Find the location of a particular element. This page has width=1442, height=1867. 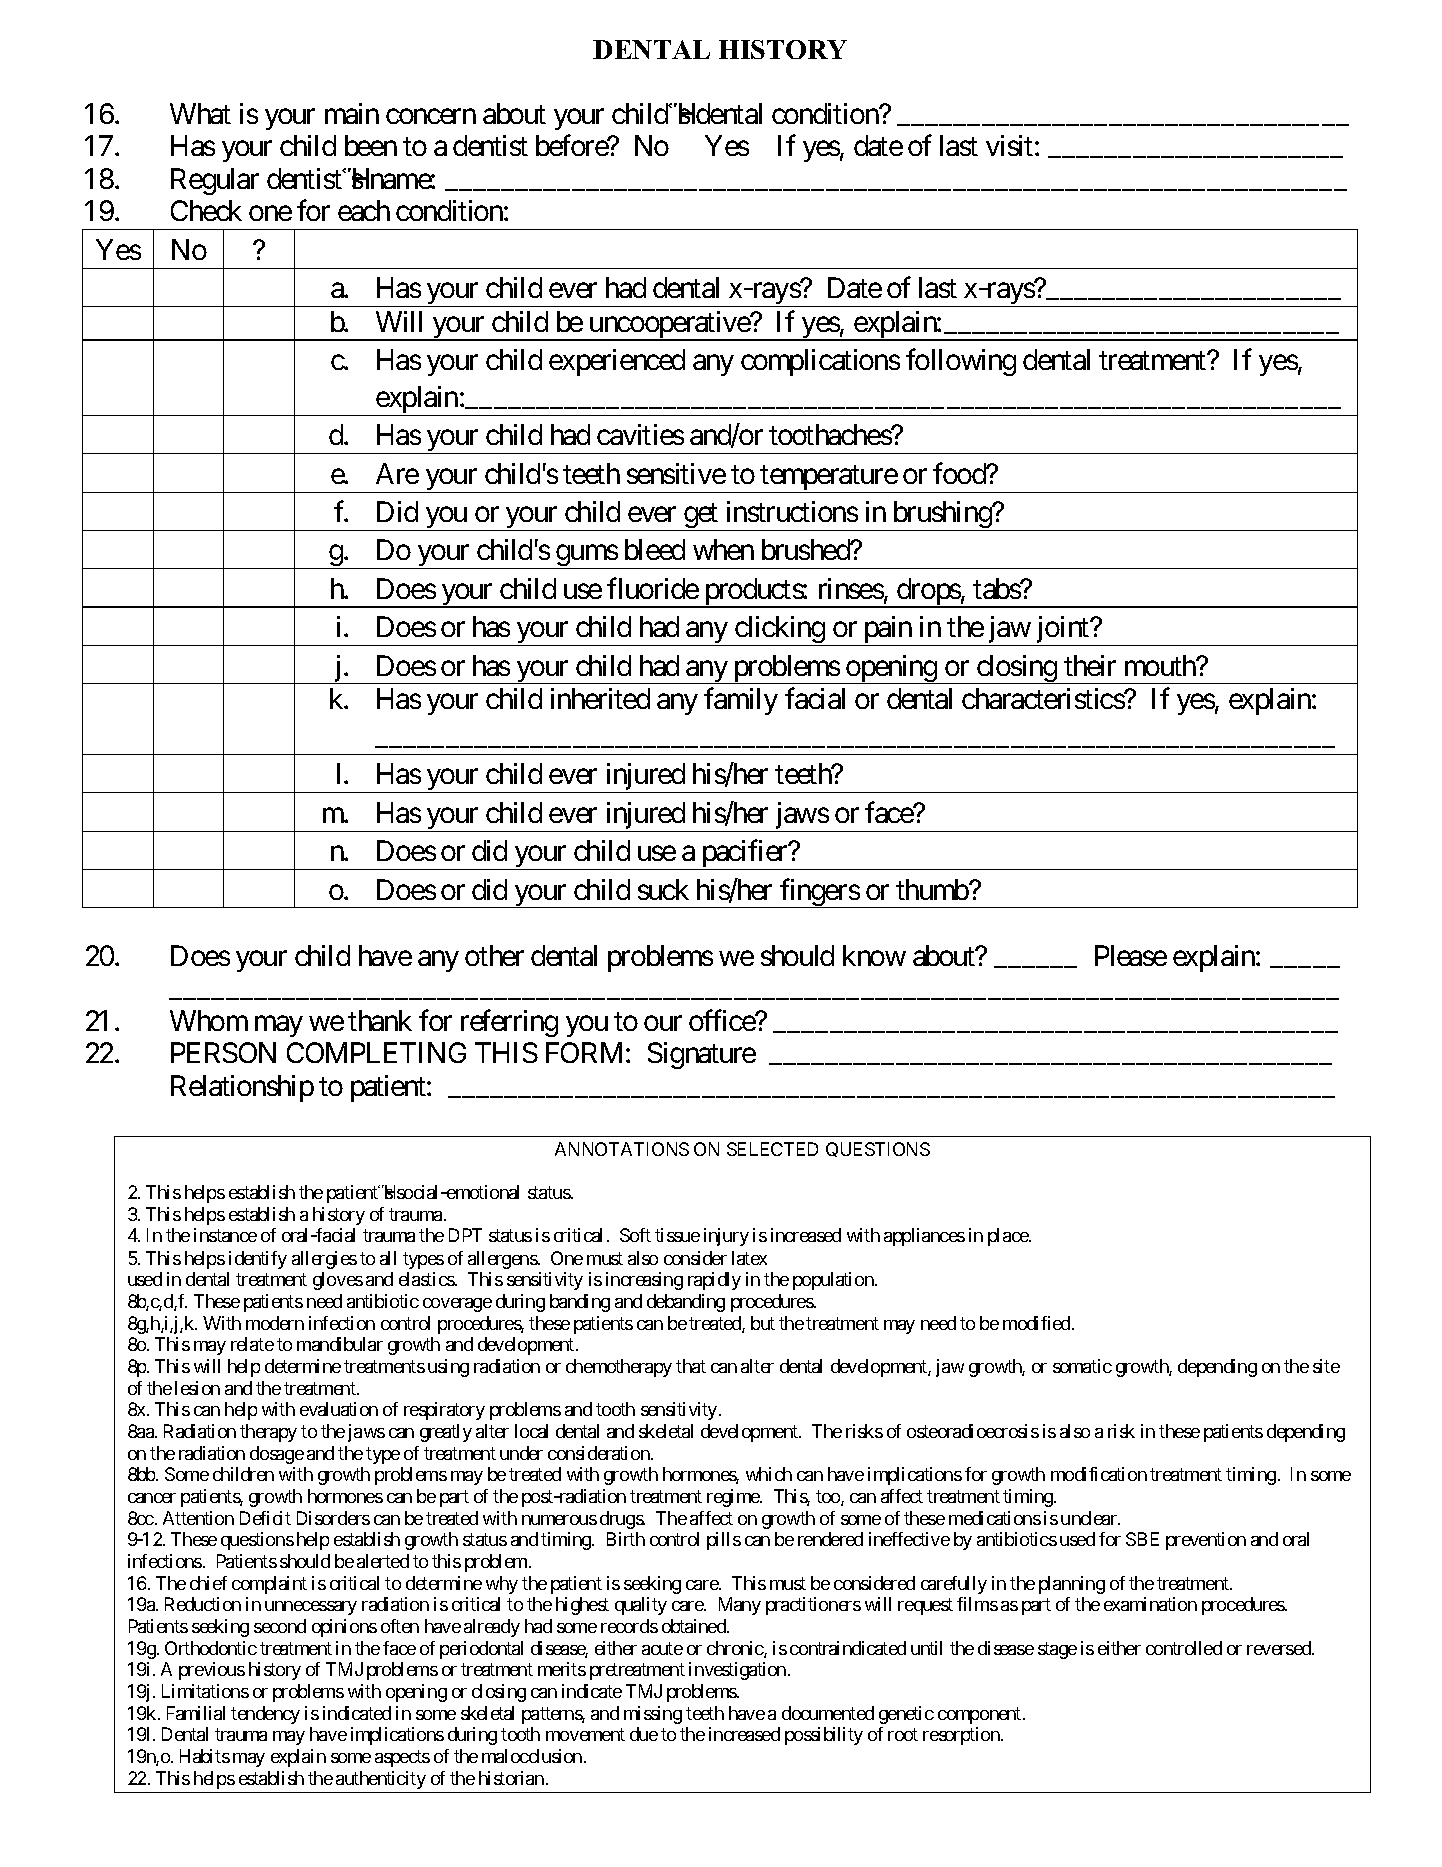

suck is located at coordinates (663, 889).
